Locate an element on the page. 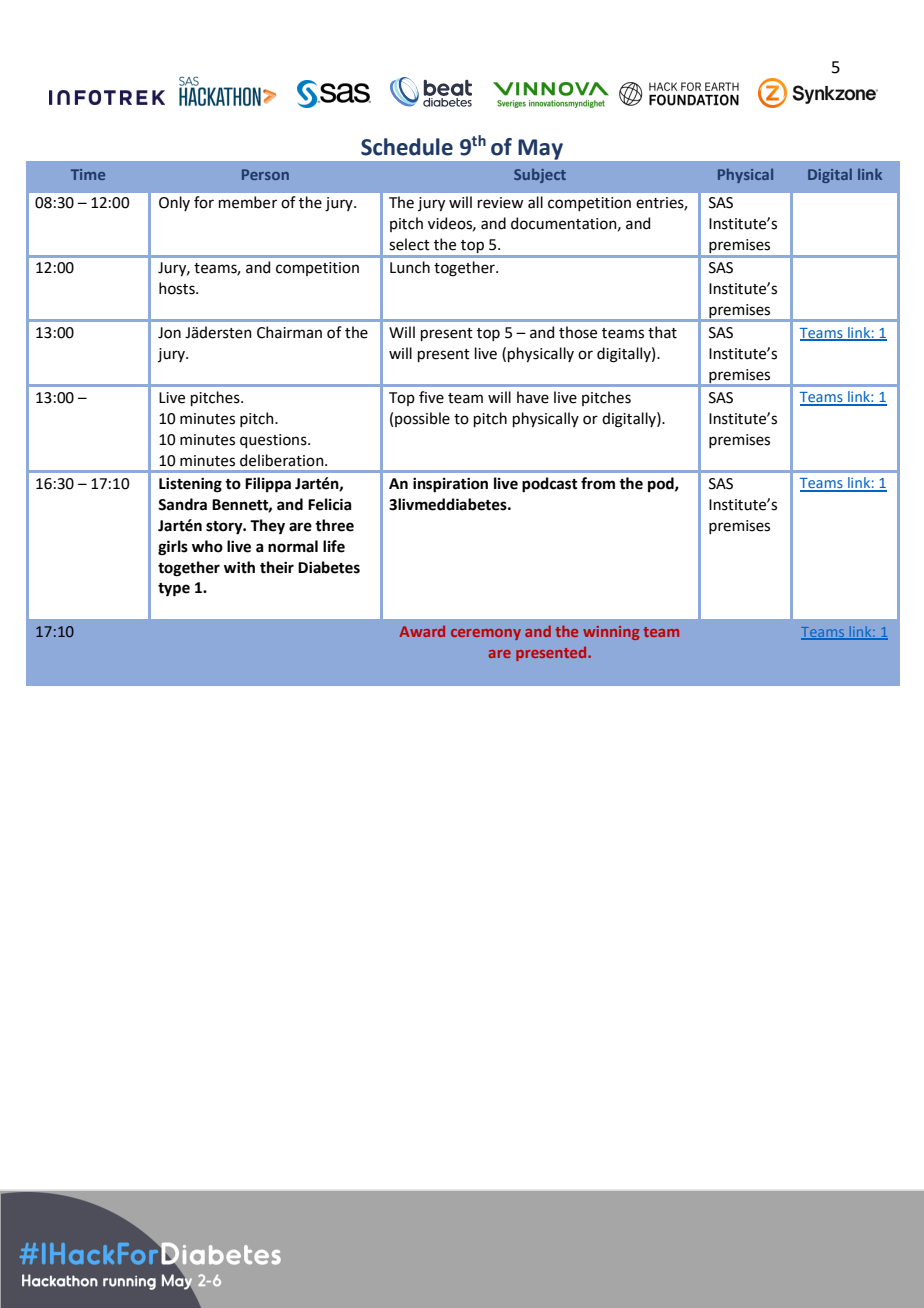  Time is located at coordinates (88, 174).
